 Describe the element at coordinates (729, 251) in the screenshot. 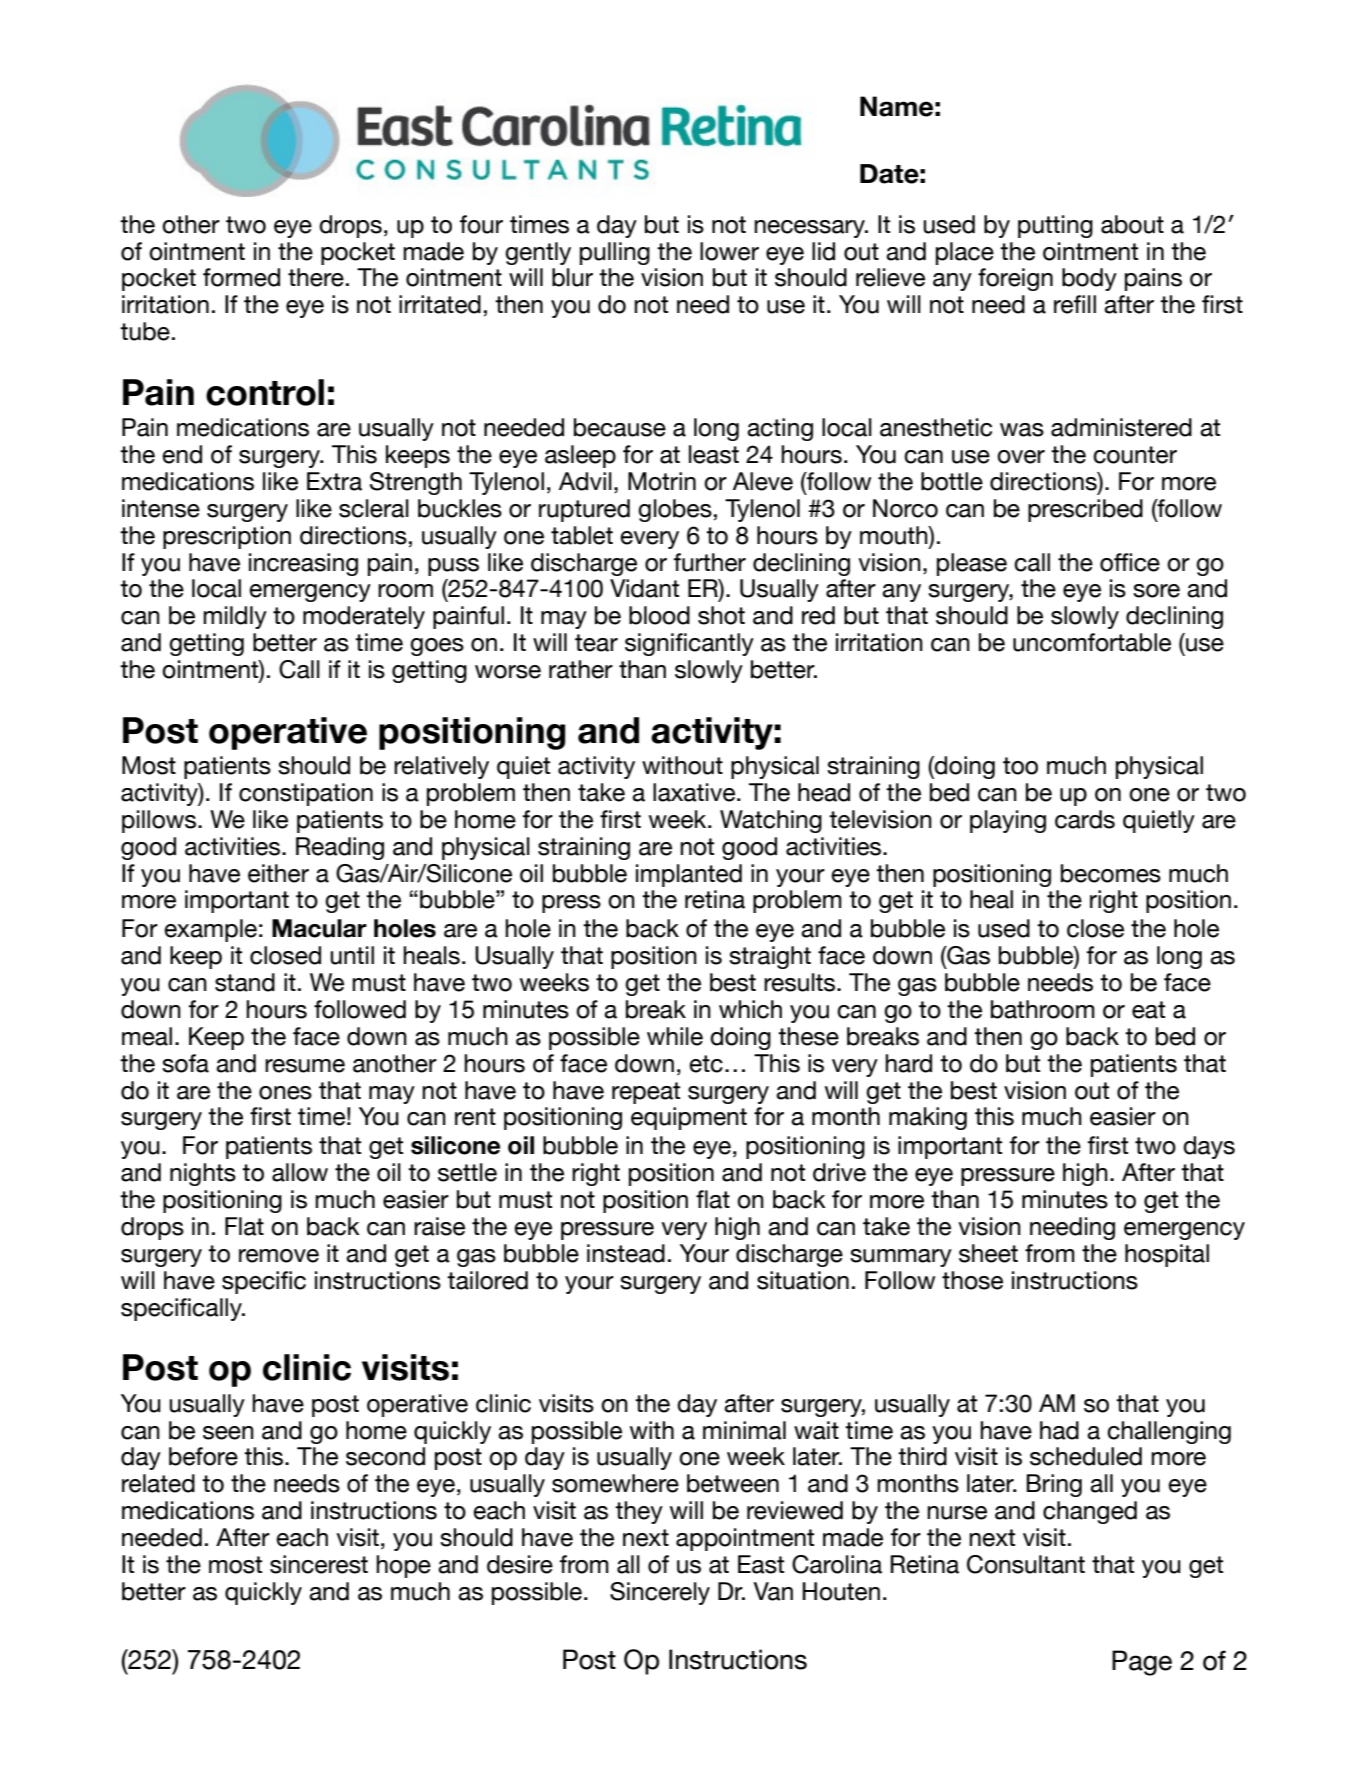

I see `lower` at that location.
